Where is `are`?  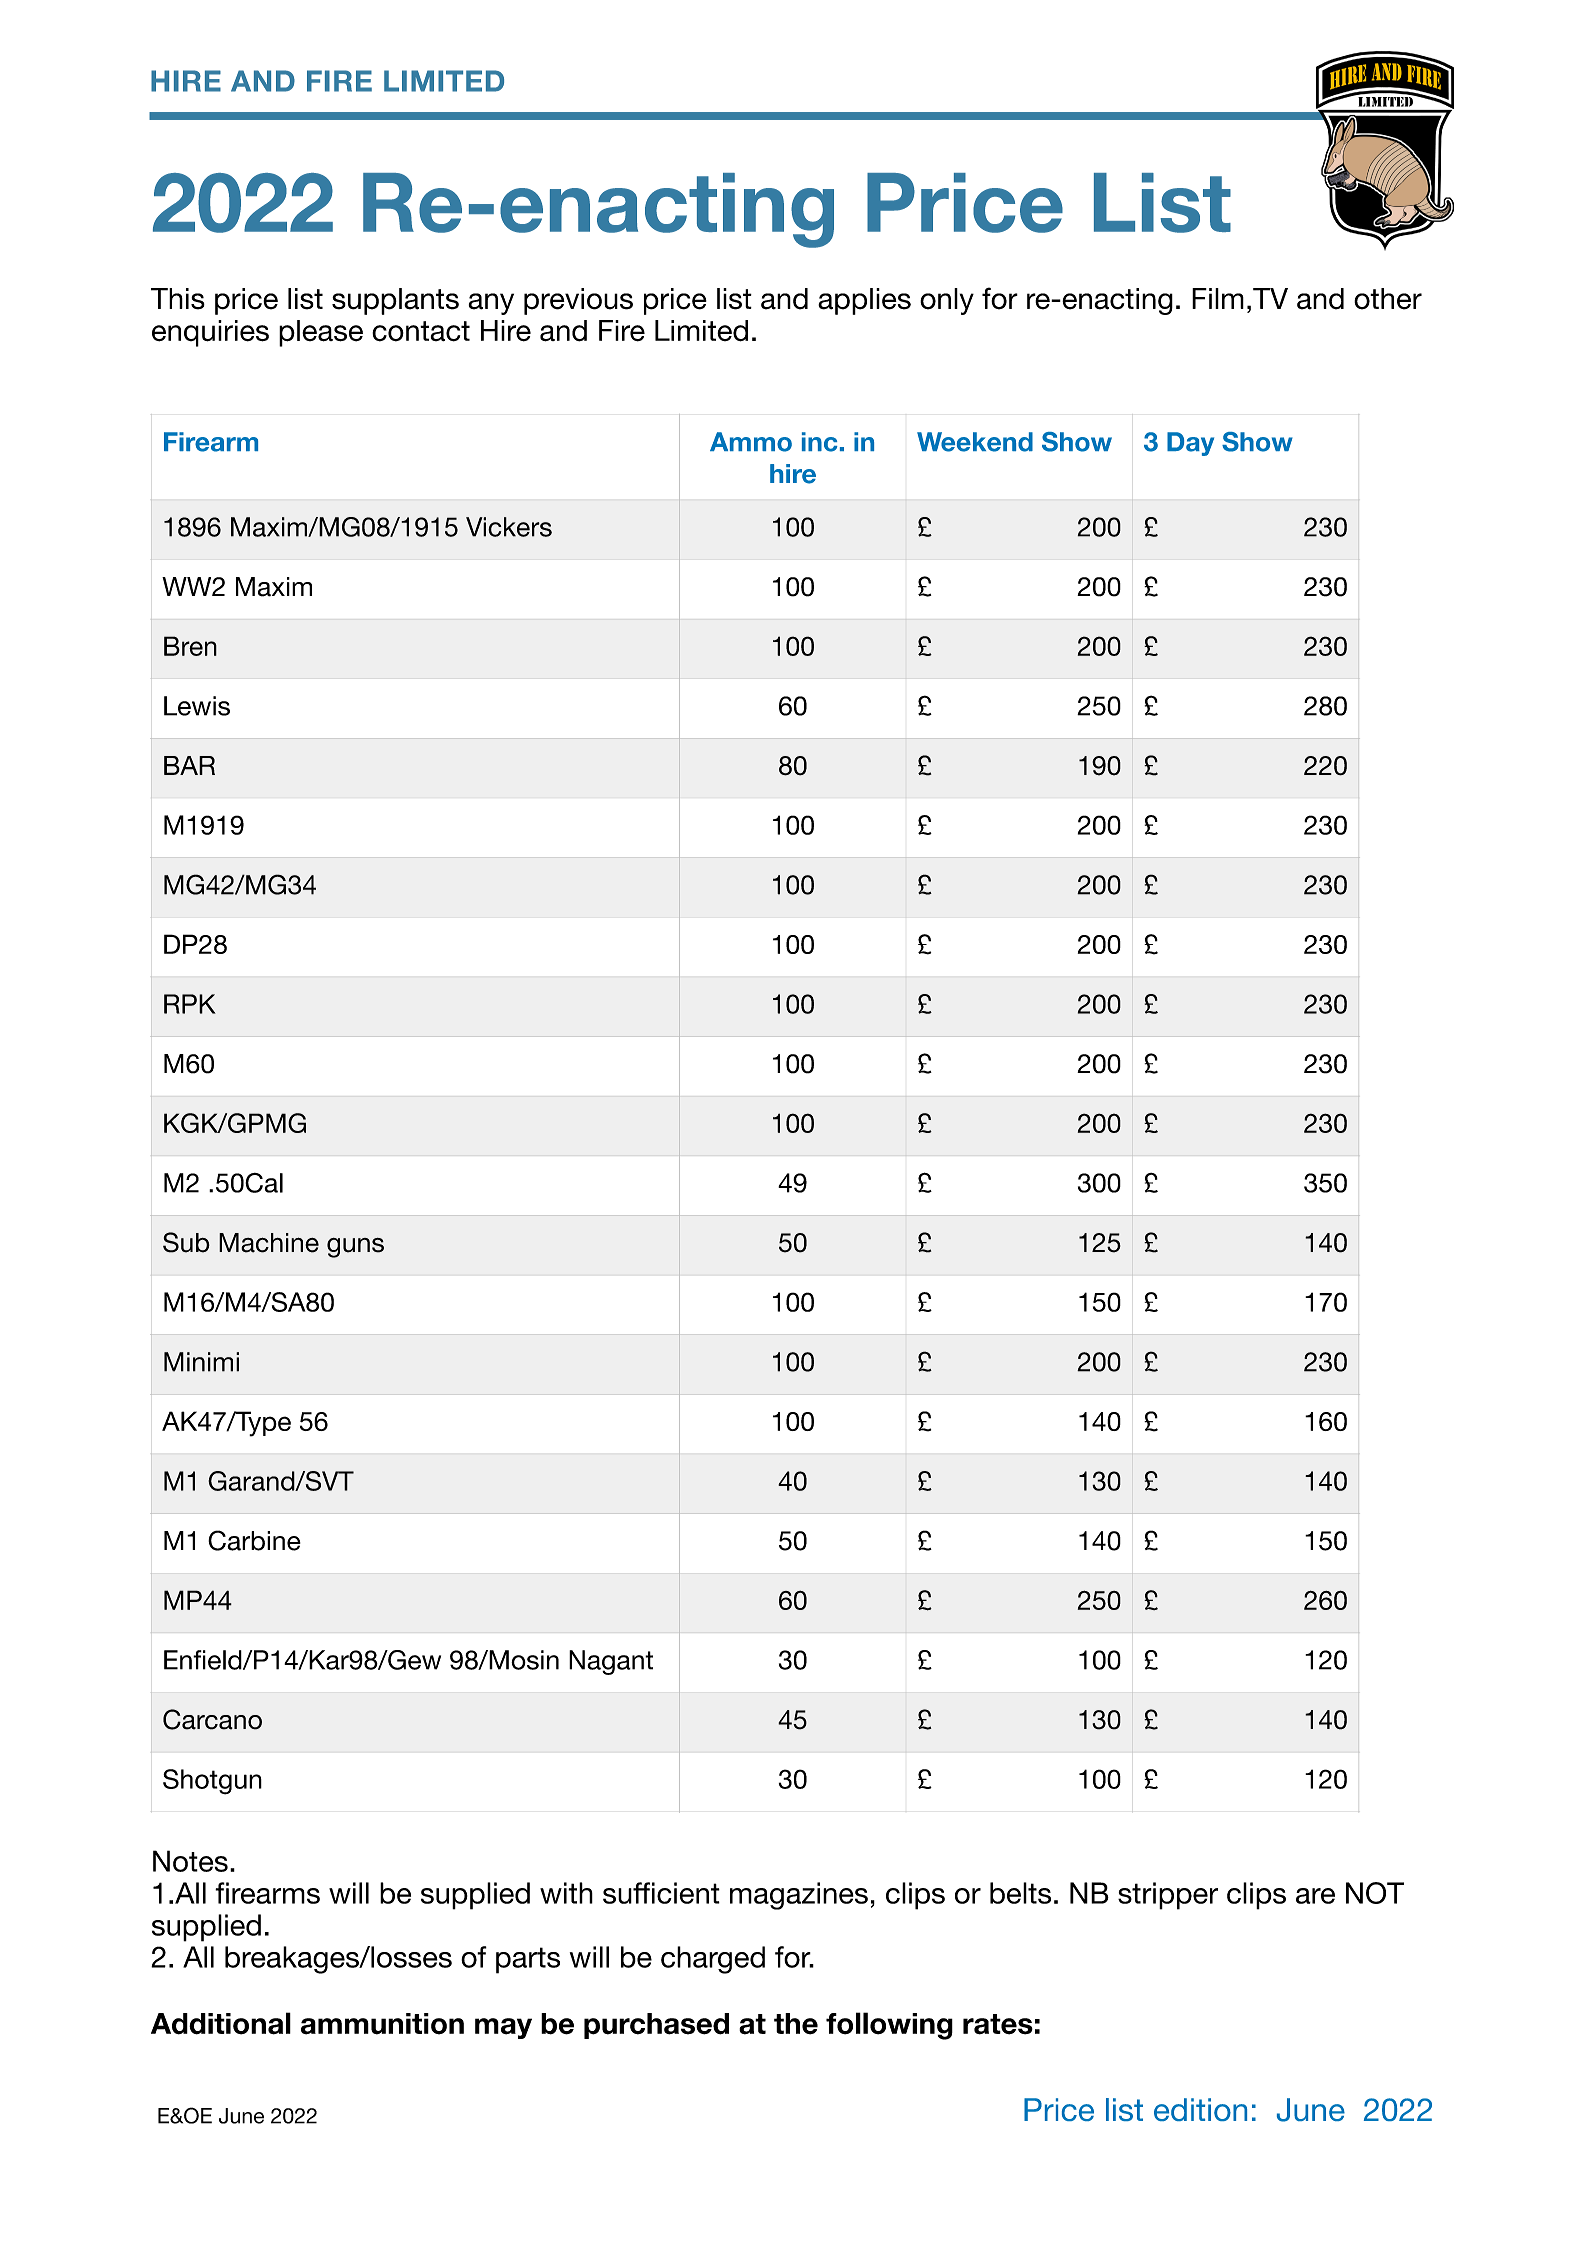
are is located at coordinates (1315, 1896).
